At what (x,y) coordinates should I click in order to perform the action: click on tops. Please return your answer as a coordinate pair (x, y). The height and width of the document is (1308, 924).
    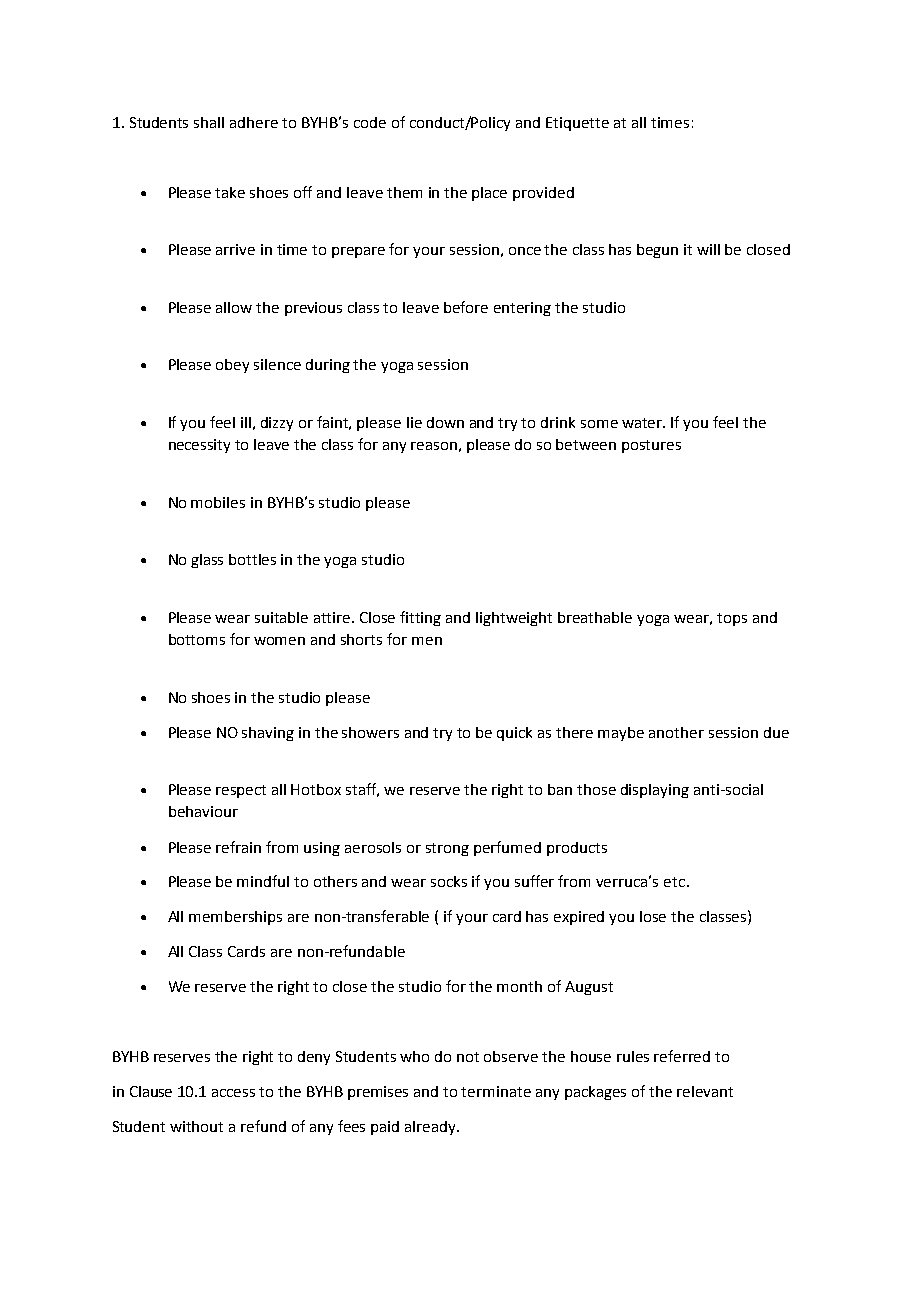
    Looking at the image, I should click on (732, 619).
